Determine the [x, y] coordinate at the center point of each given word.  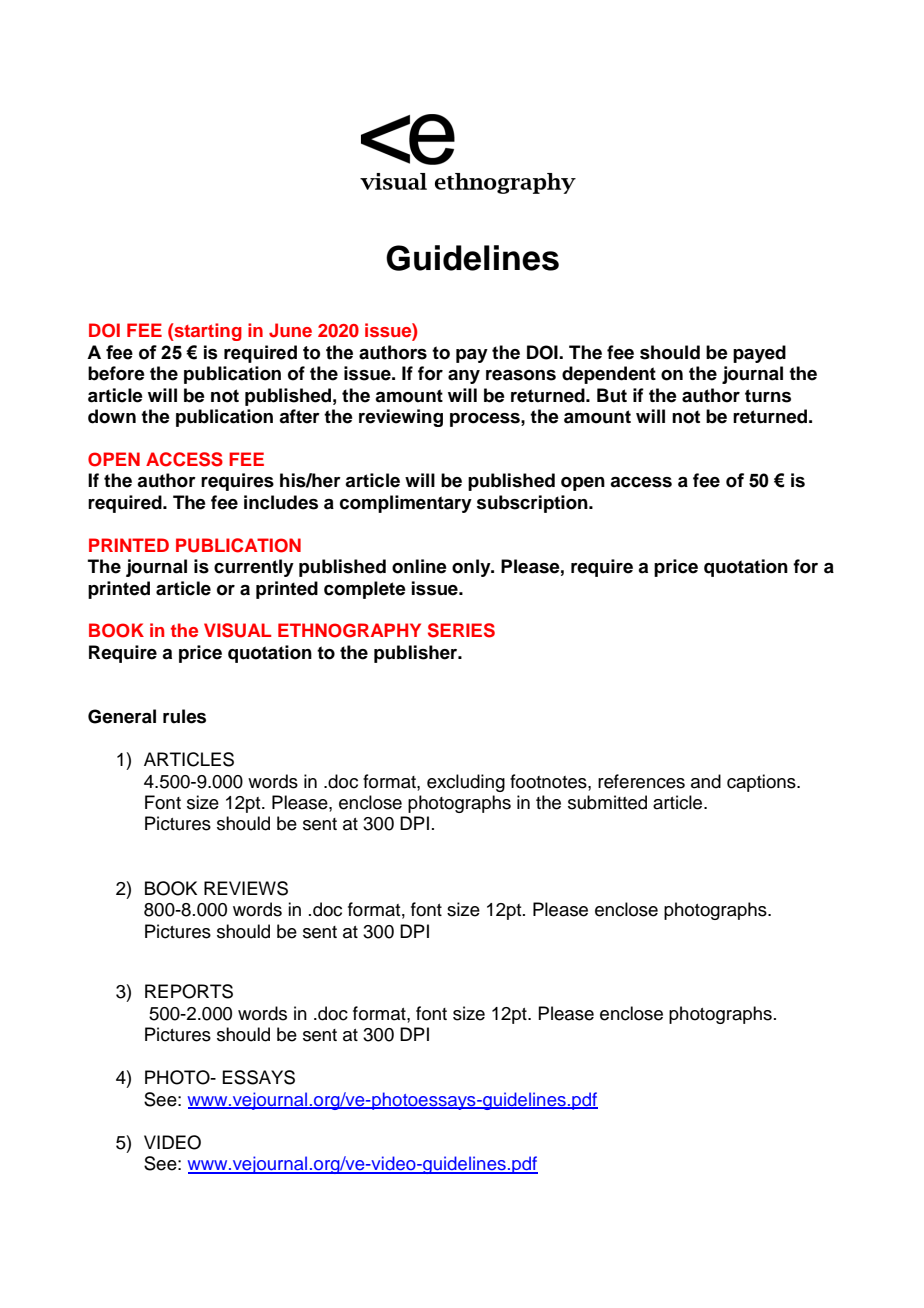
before [116, 373]
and [706, 781]
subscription [533, 504]
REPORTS [189, 991]
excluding [466, 783]
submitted [607, 802]
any [464, 377]
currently [254, 568]
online [419, 566]
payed [759, 354]
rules [184, 716]
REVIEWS [246, 888]
